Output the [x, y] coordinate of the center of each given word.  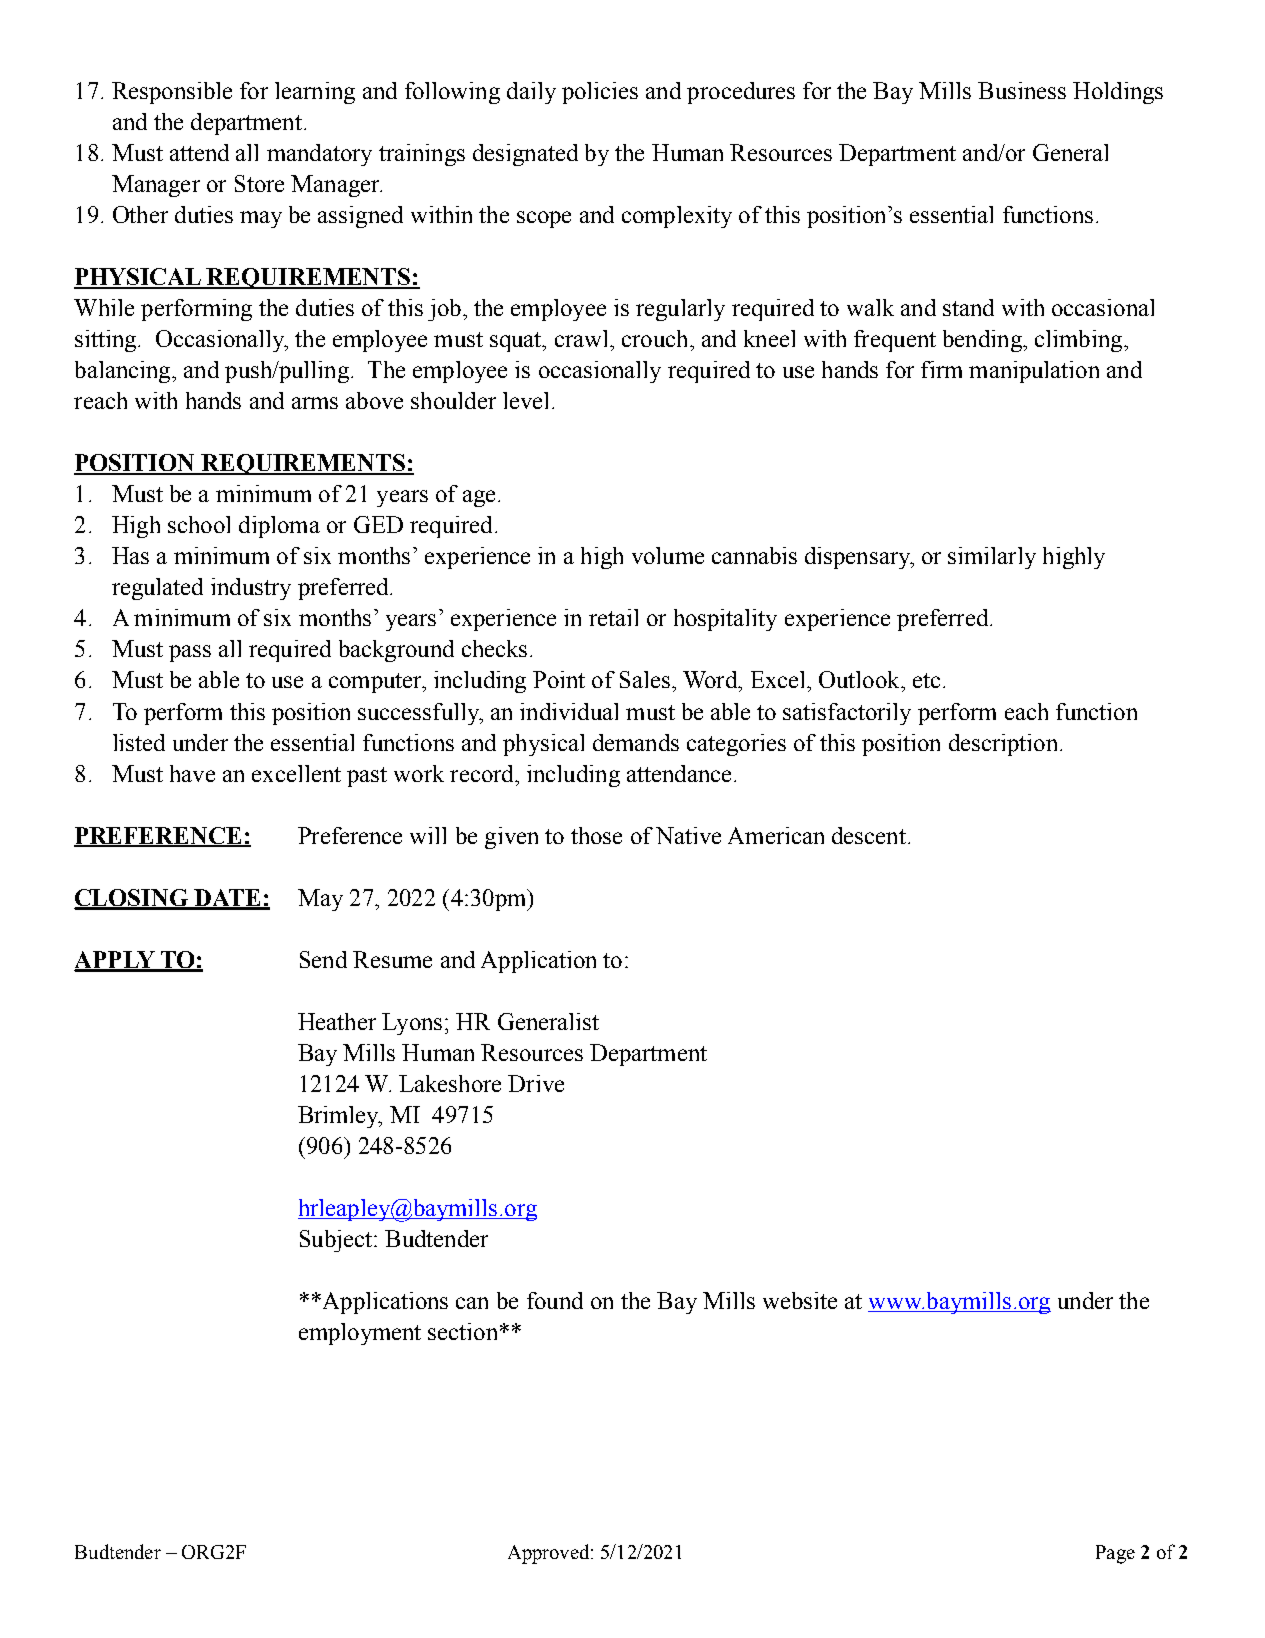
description [1003, 745]
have [192, 773]
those [596, 835]
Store [259, 183]
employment [360, 1334]
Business [1022, 90]
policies [600, 93]
